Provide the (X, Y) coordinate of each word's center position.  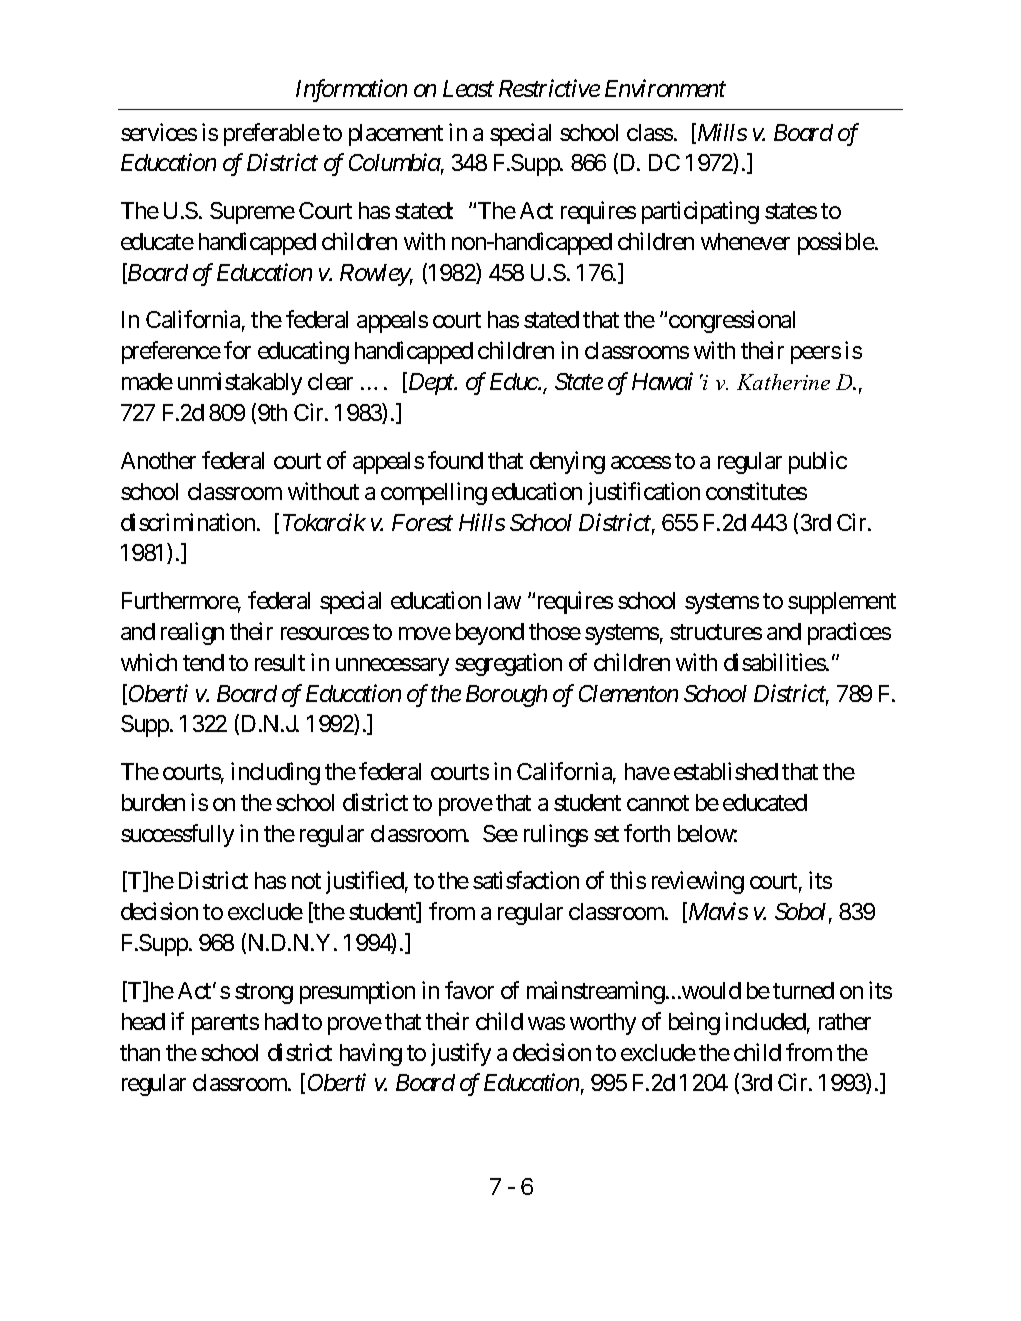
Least (468, 88)
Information (351, 91)
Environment (665, 88)
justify (461, 1054)
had (281, 1021)
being (694, 1023)
